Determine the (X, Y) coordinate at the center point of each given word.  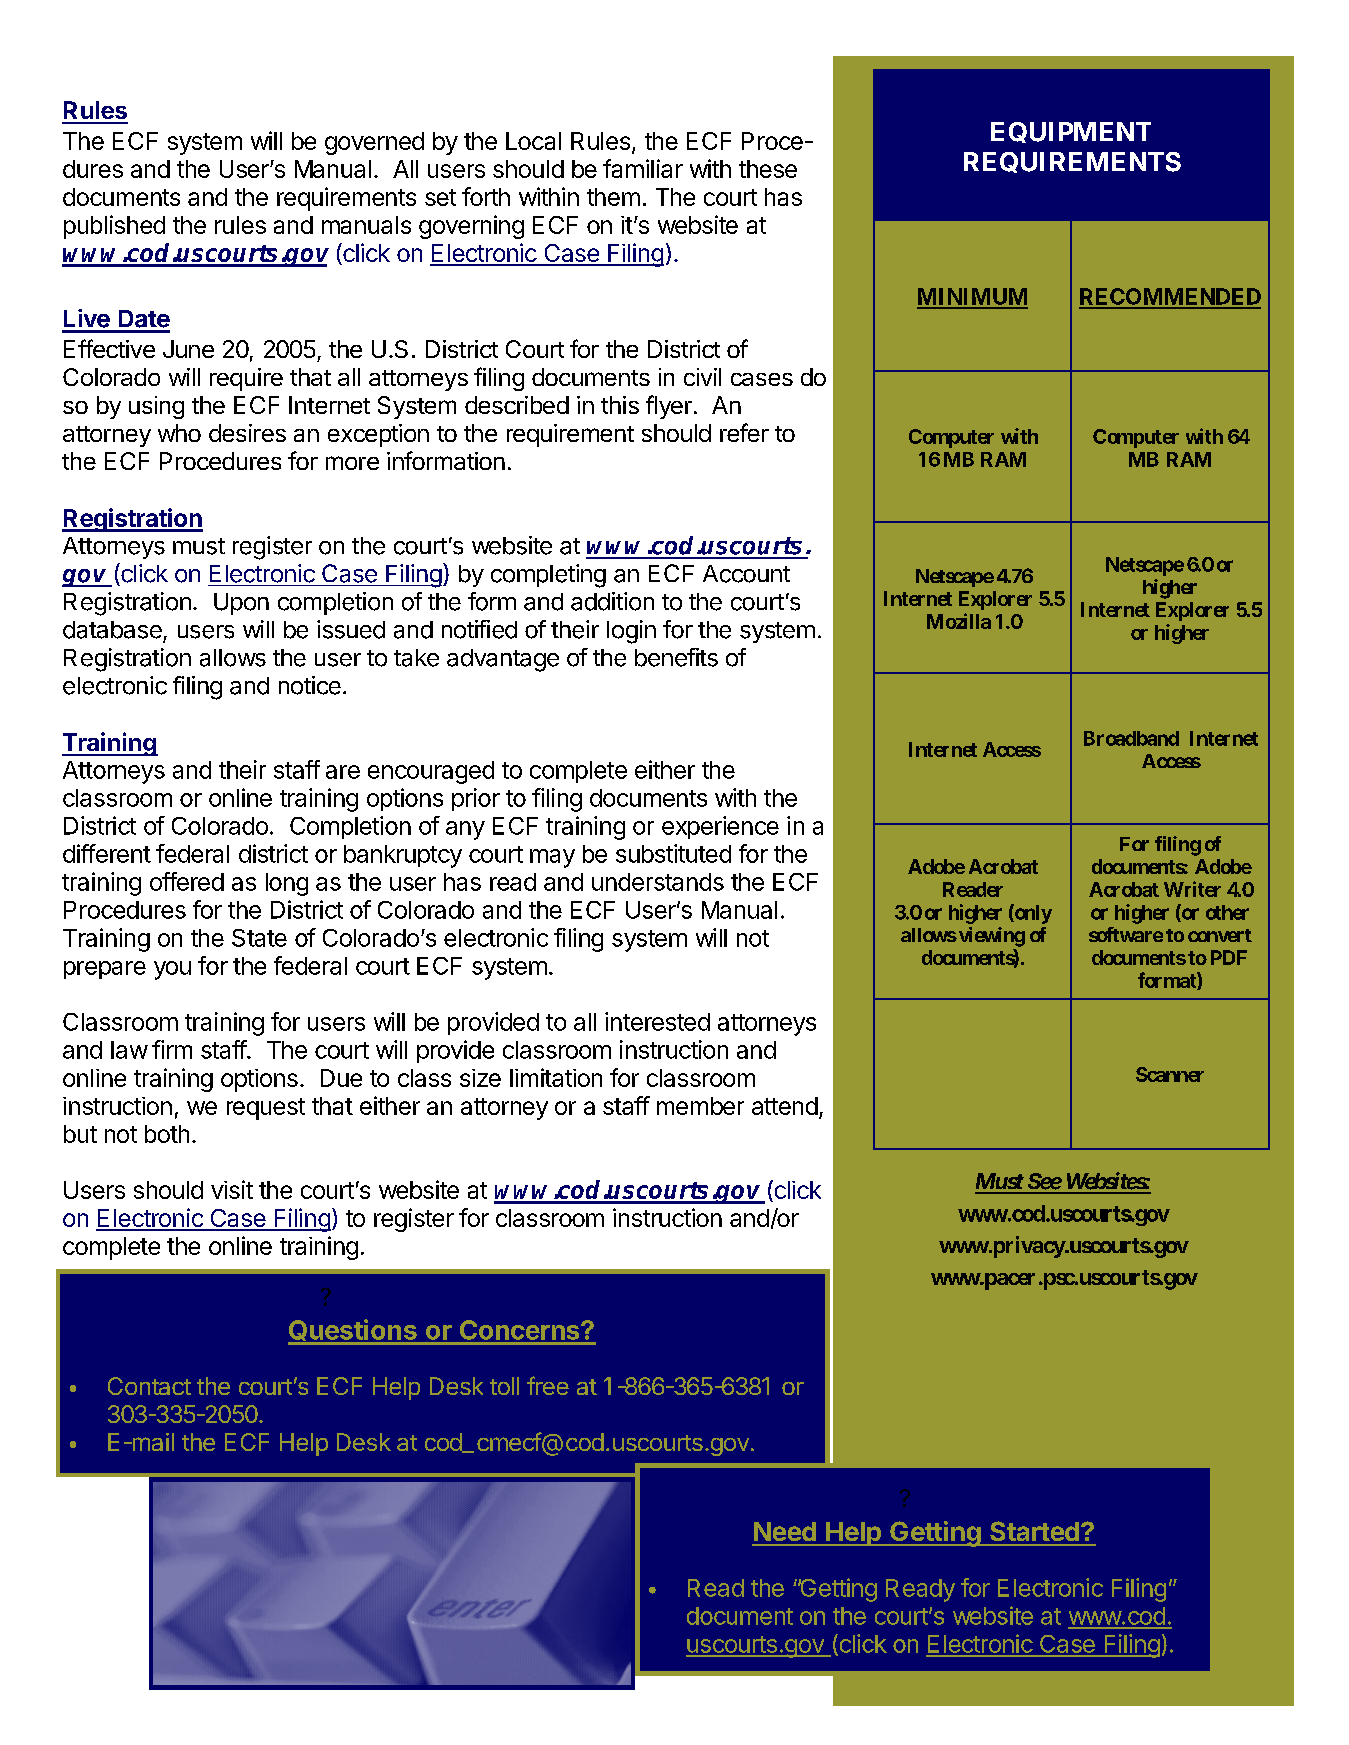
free (548, 1385)
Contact (149, 1386)
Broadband (1131, 738)
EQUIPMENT (1071, 132)
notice (310, 685)
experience (720, 827)
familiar (643, 168)
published (114, 227)
